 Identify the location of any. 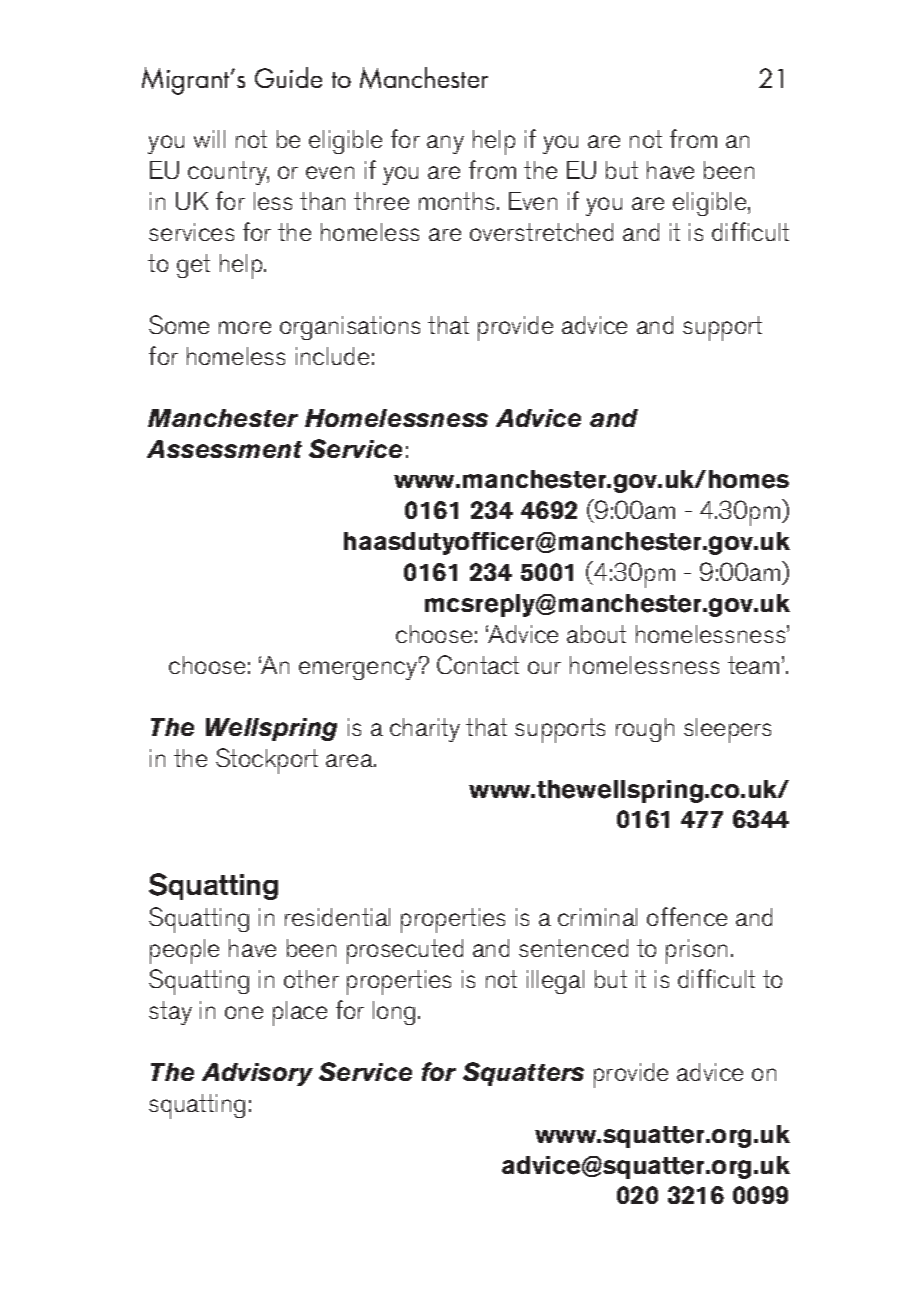
(445, 144).
